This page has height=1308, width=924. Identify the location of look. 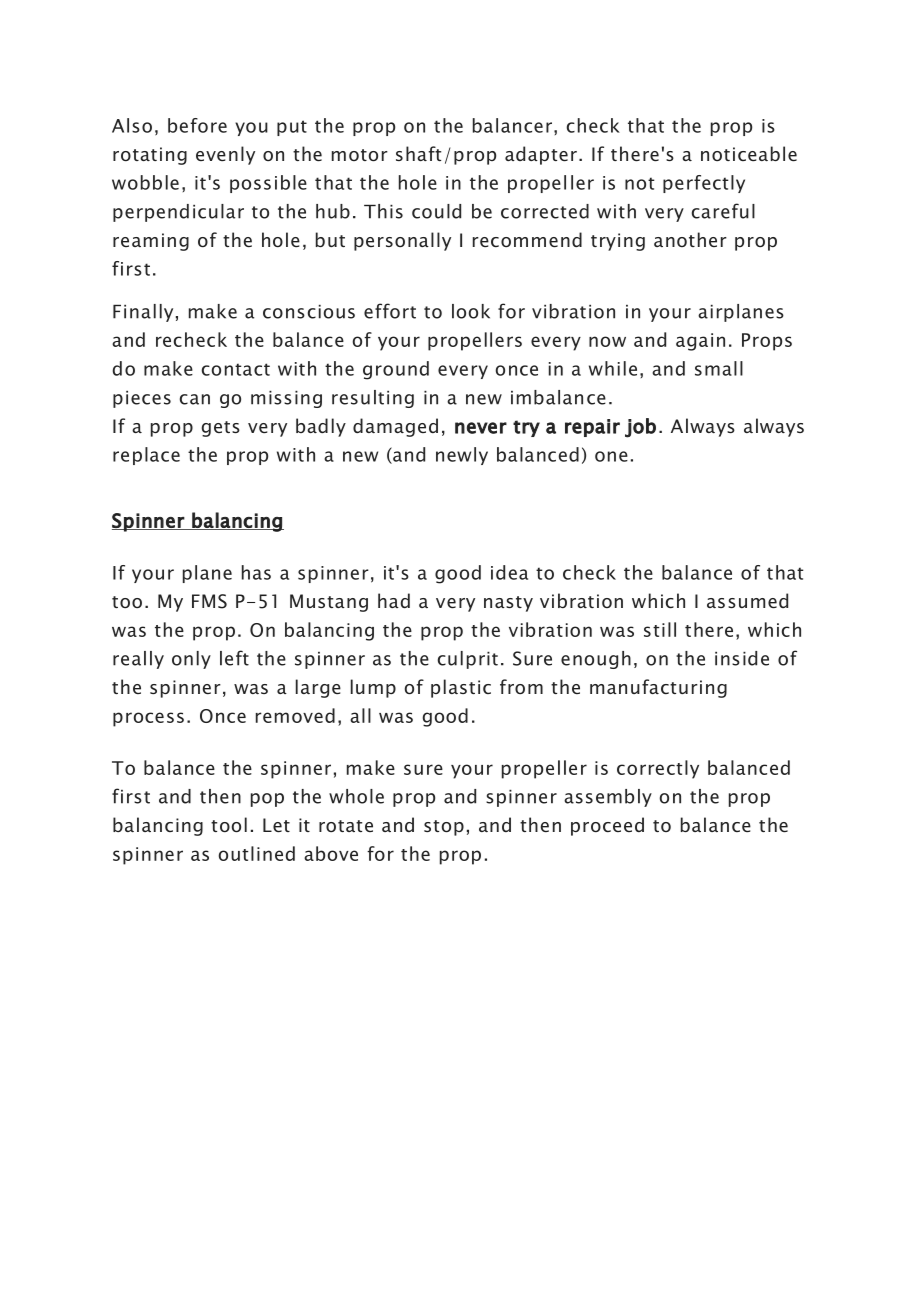
(471, 311).
